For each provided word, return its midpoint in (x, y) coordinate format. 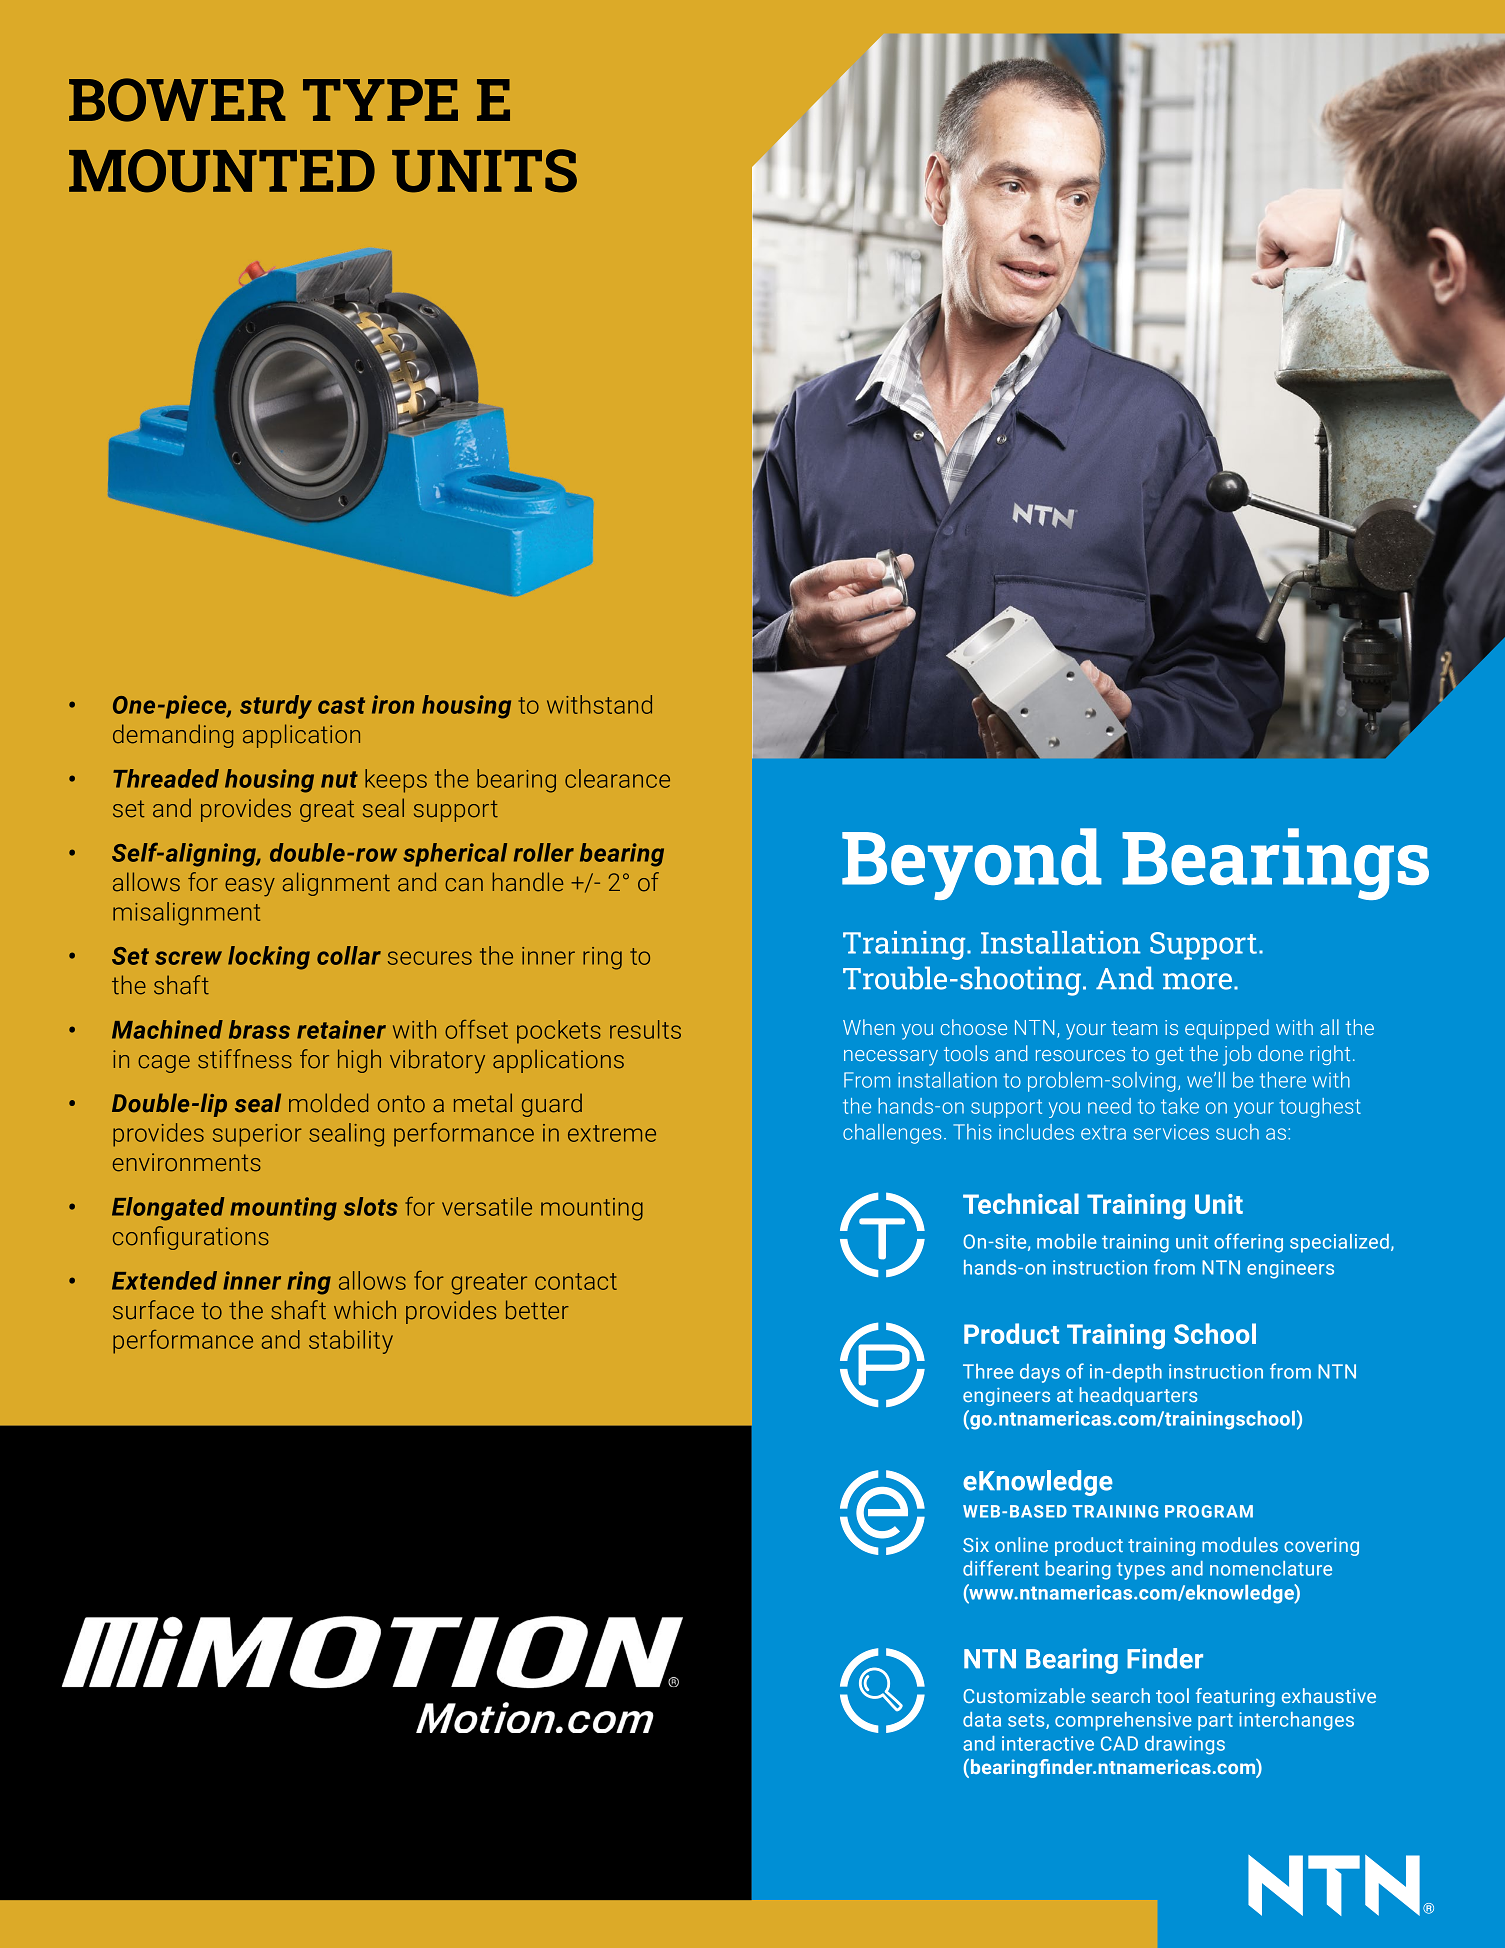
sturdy (276, 707)
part (1215, 1722)
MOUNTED (222, 171)
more (1197, 981)
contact (576, 1281)
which (365, 1310)
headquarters (1138, 1396)
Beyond (972, 864)
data (982, 1719)
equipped (1227, 1029)
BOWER (177, 100)
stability (351, 1342)
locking (269, 958)
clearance (617, 778)
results (645, 1029)
